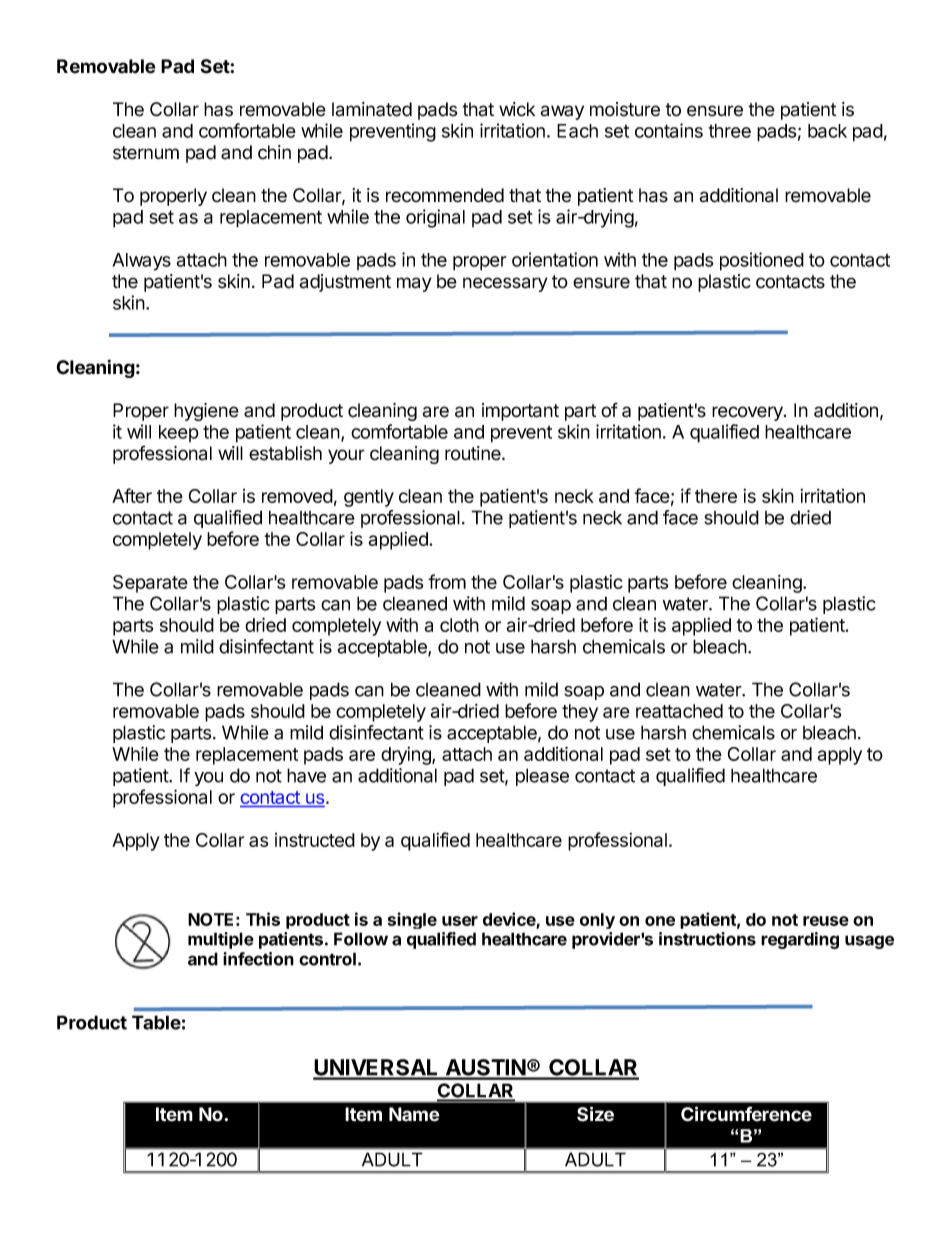 The width and height of the document is (952, 1233). I want to click on chin, so click(274, 152).
